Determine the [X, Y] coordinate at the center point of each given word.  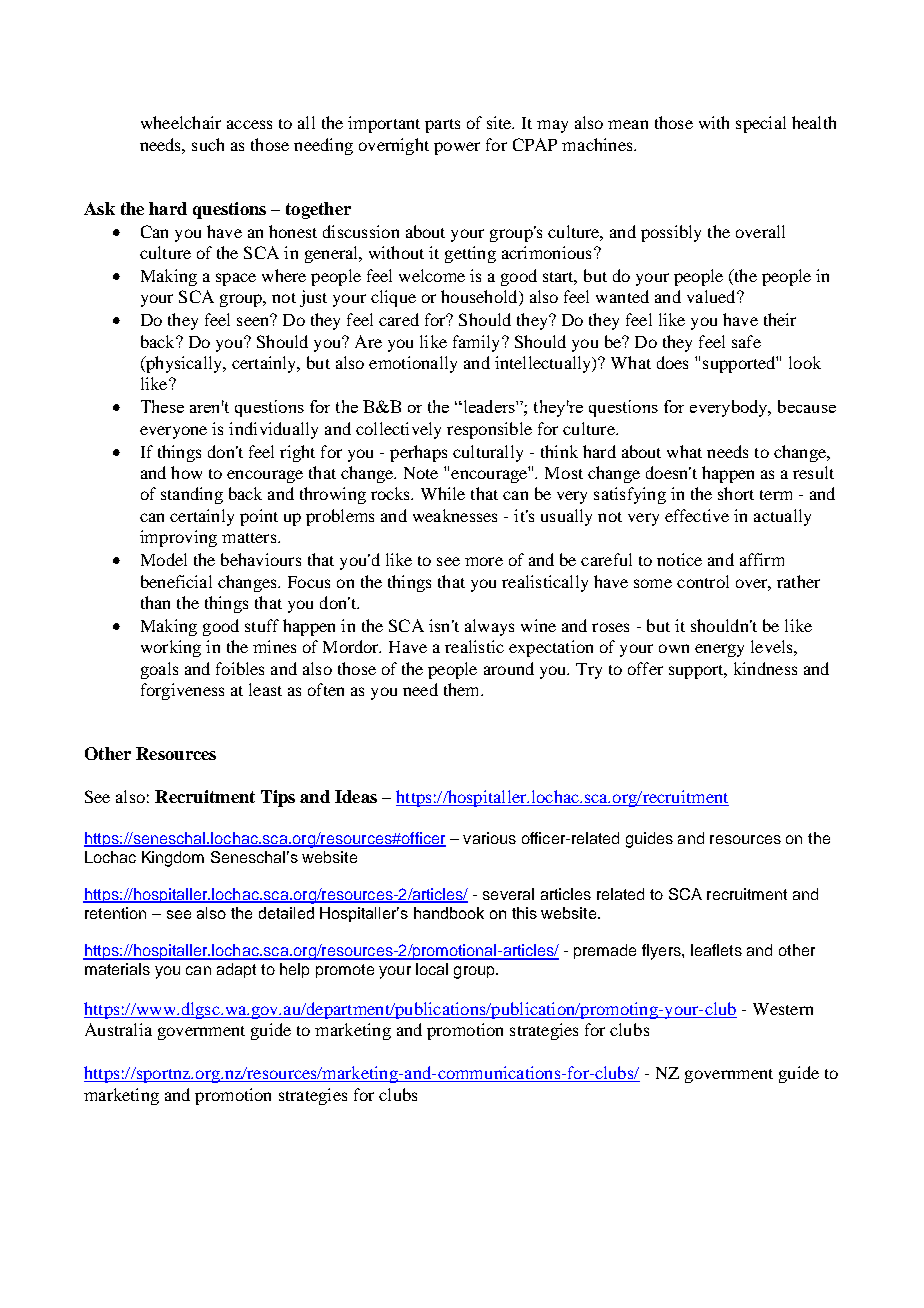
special [761, 124]
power [457, 148]
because [807, 406]
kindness [765, 668]
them [463, 689]
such [208, 144]
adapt [236, 970]
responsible [489, 430]
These [162, 406]
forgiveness [182, 691]
